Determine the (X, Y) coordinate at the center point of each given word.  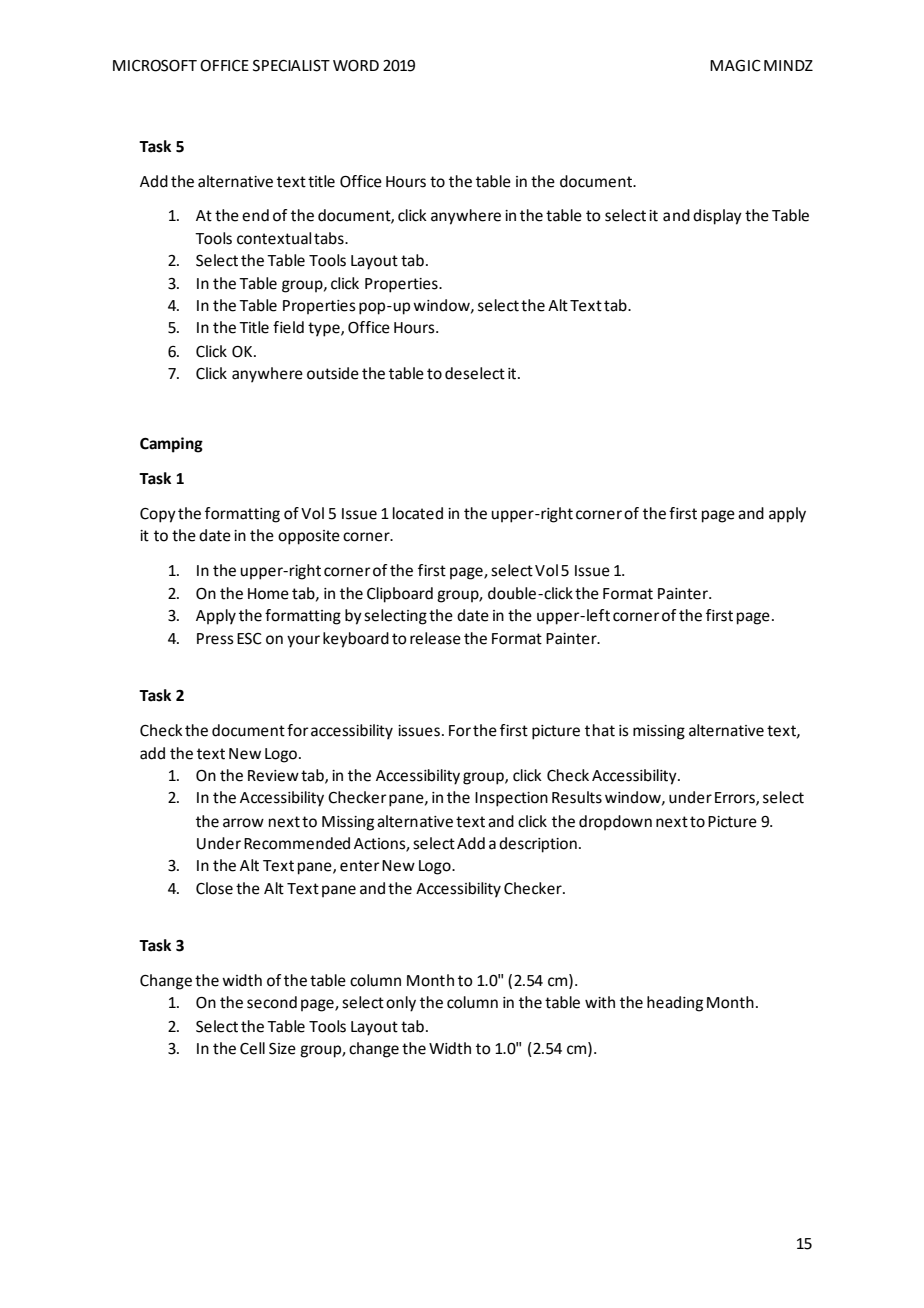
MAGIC (735, 66)
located (418, 513)
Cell (252, 1048)
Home (268, 594)
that (600, 730)
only (401, 1004)
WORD (356, 66)
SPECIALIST (291, 66)
